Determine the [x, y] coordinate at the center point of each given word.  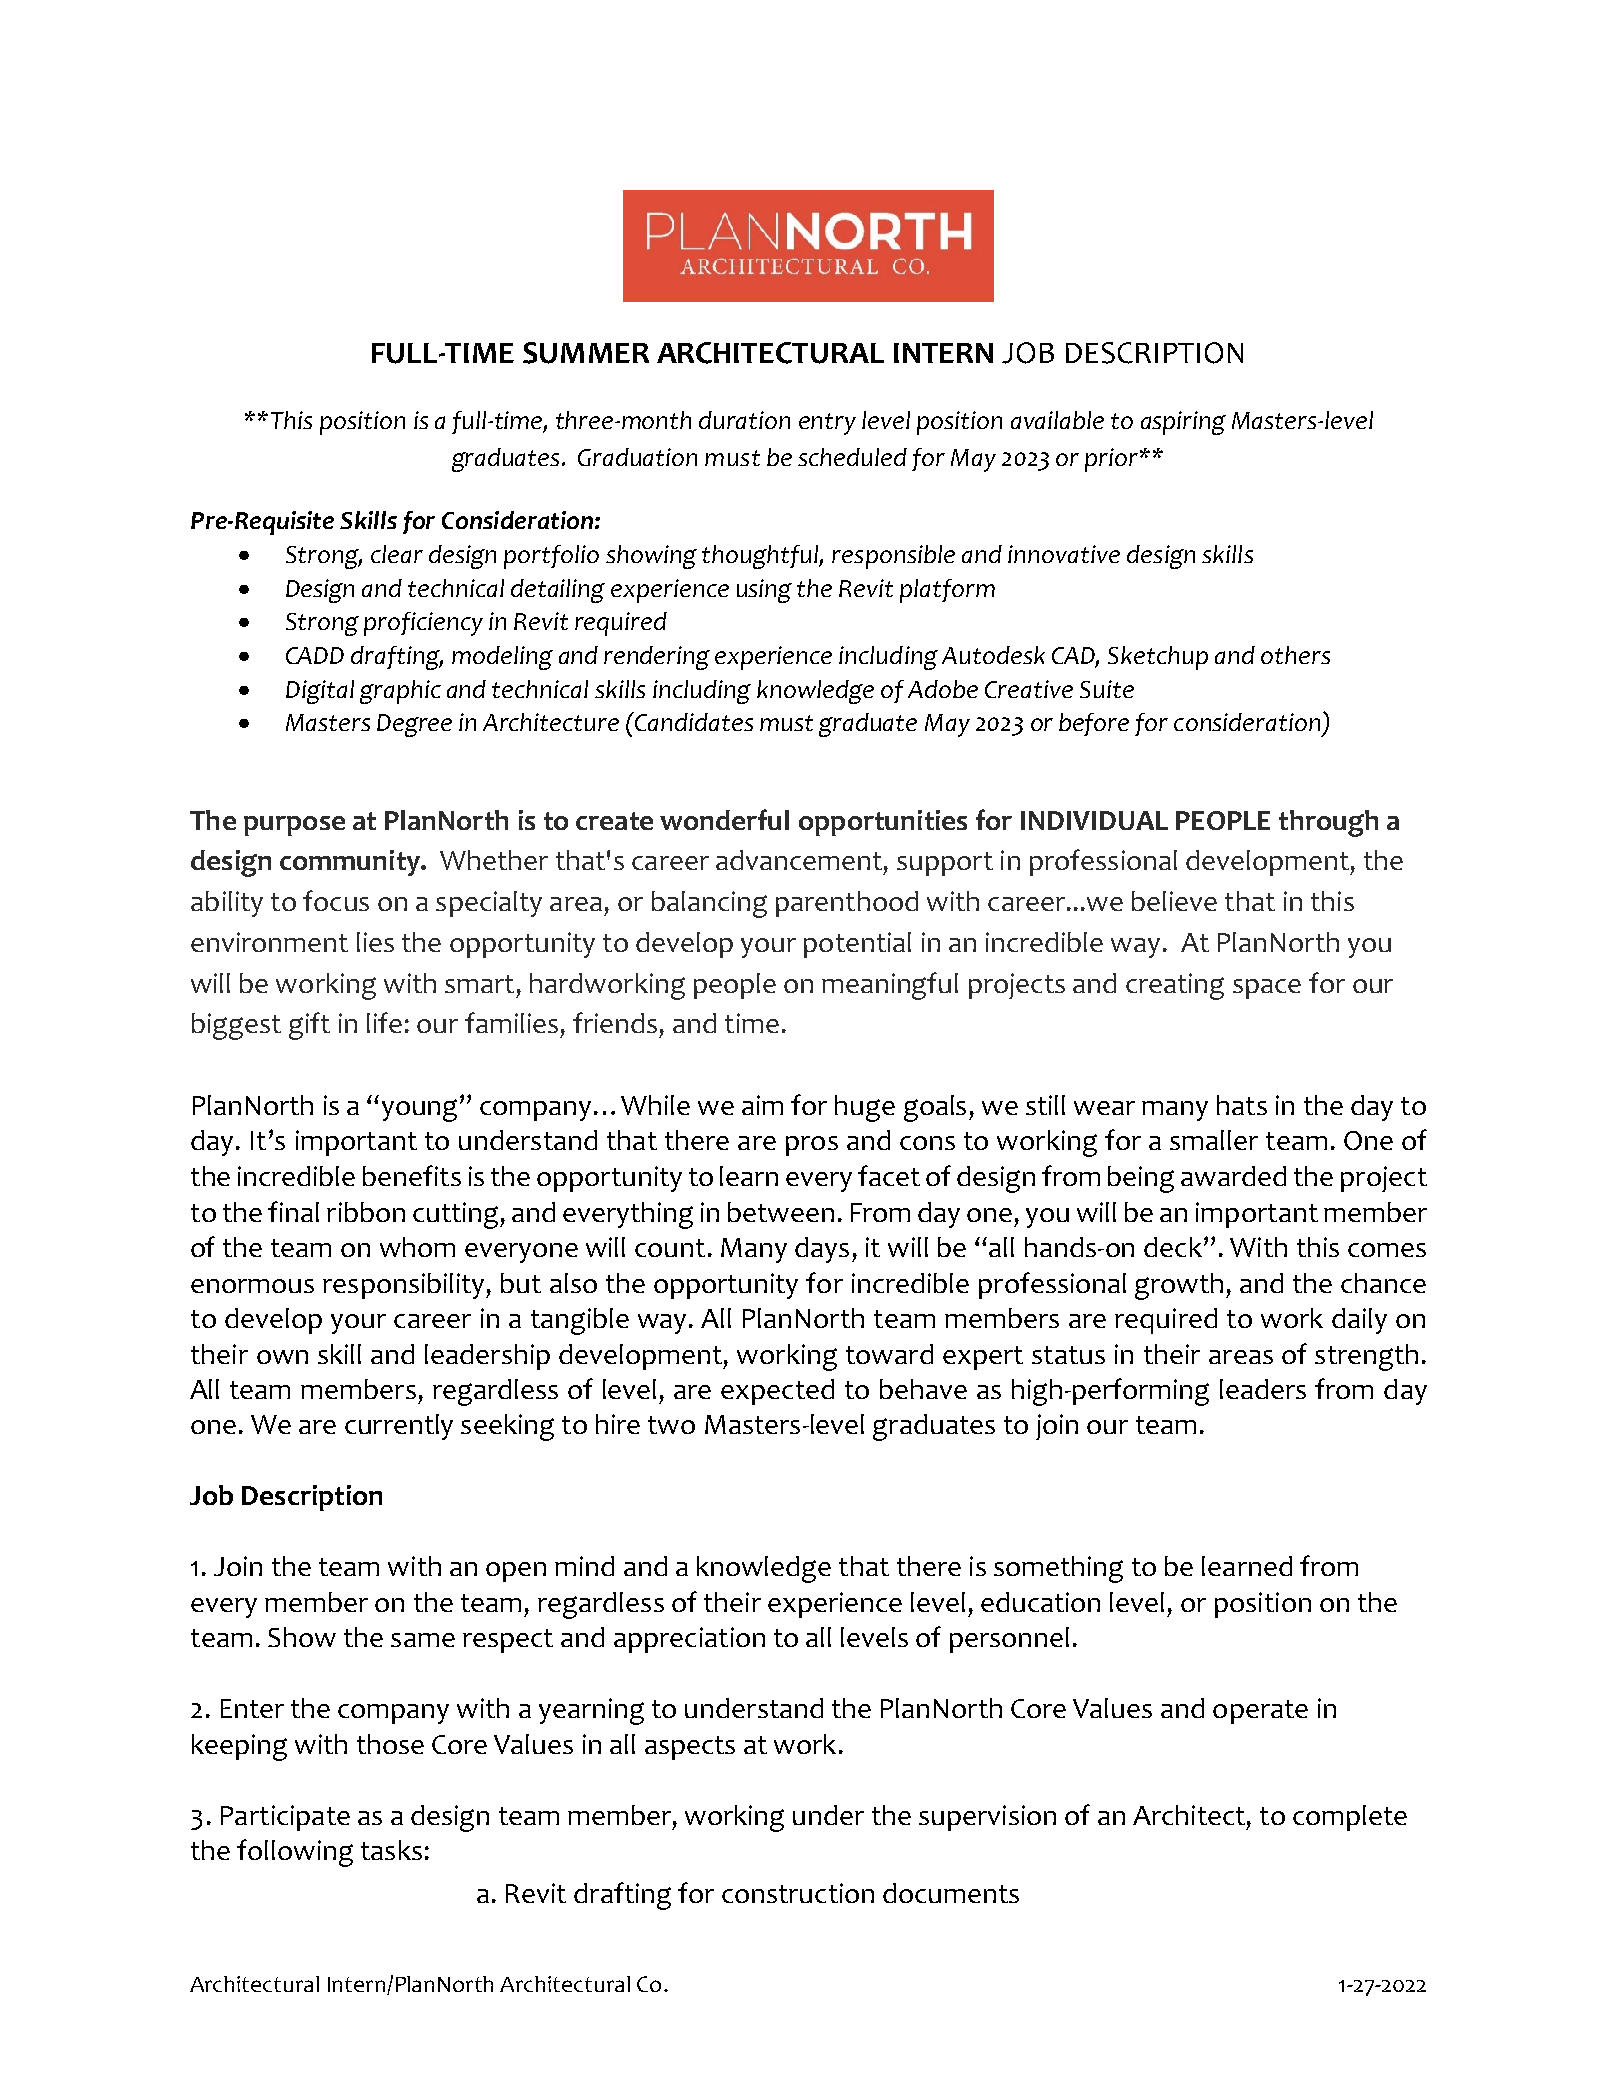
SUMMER [586, 353]
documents [951, 1893]
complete [1350, 1818]
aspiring [1183, 423]
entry [827, 424]
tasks [391, 1850]
